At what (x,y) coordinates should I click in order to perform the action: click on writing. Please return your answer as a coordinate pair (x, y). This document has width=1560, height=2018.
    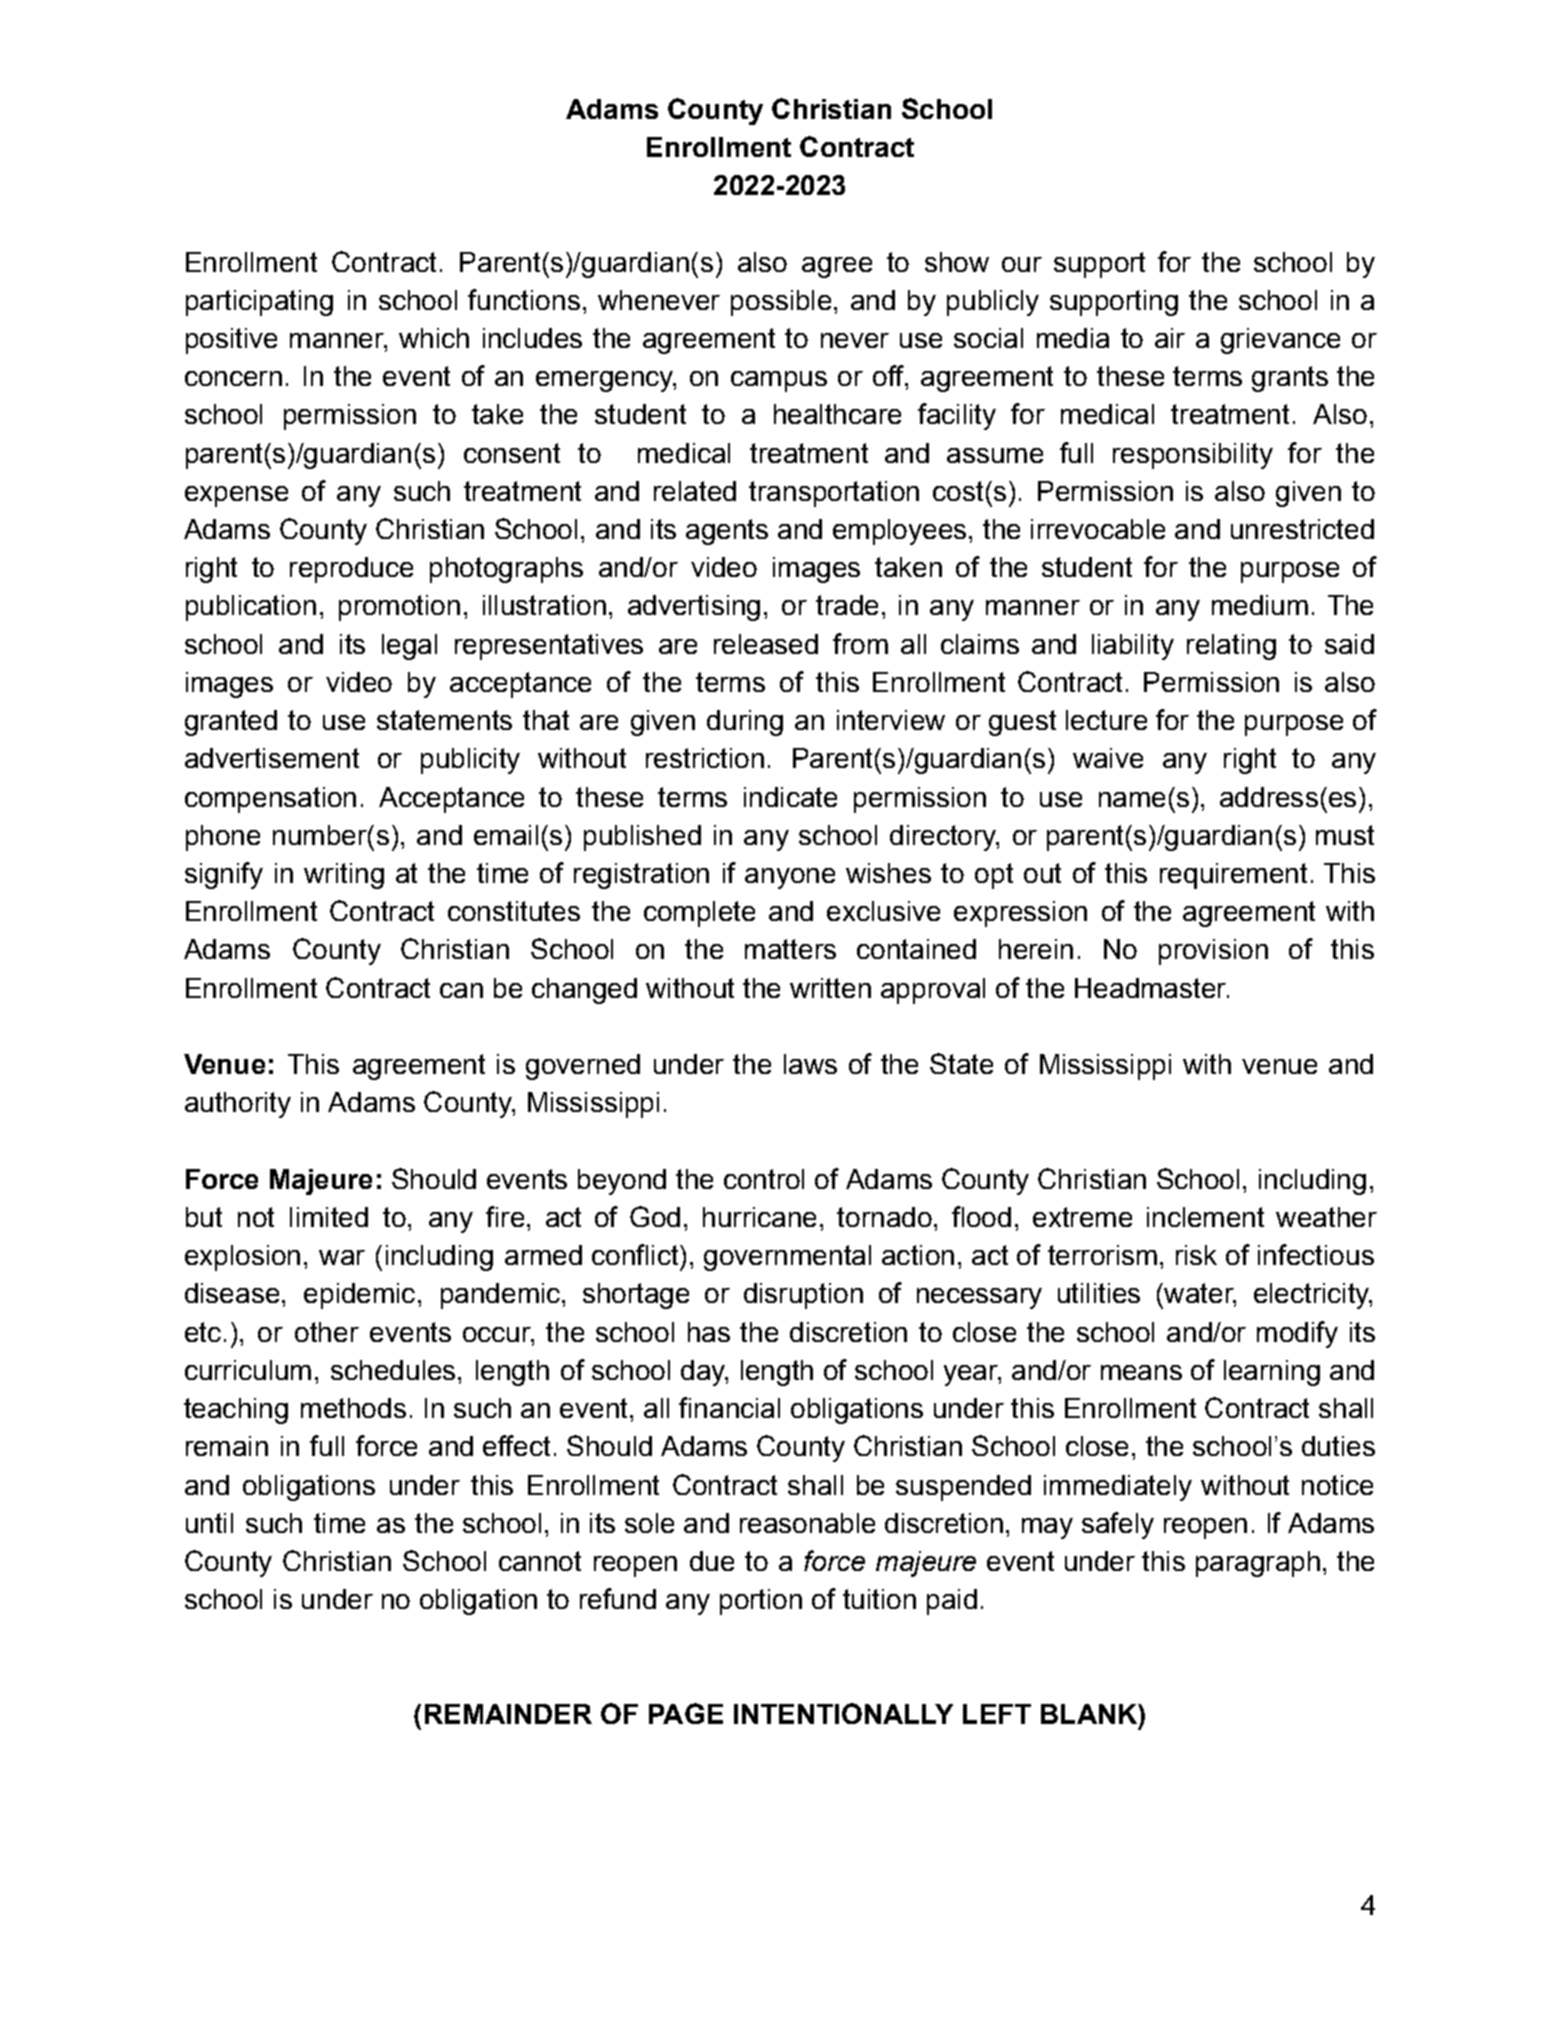
    Looking at the image, I should click on (344, 876).
